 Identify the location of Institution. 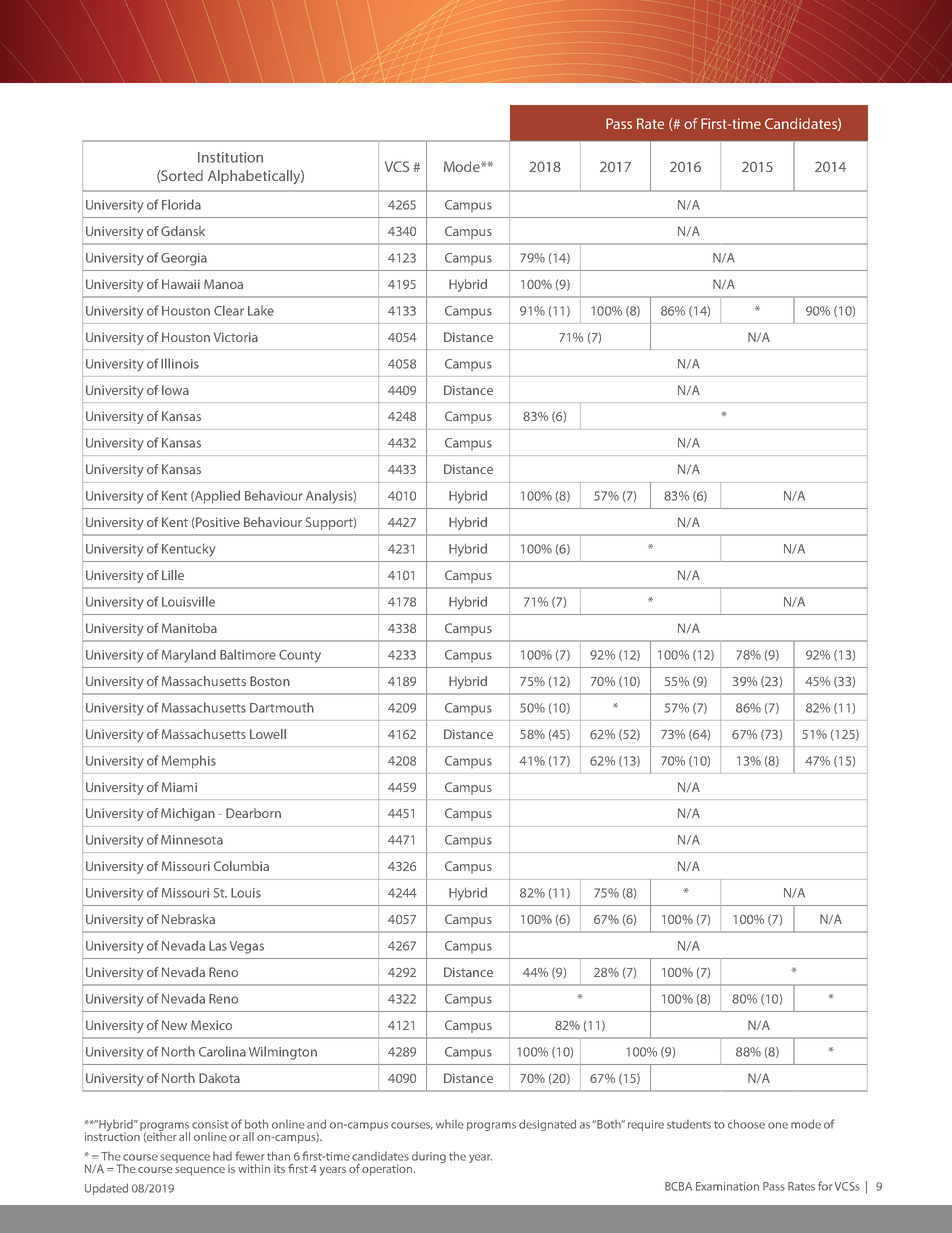
(230, 157).
